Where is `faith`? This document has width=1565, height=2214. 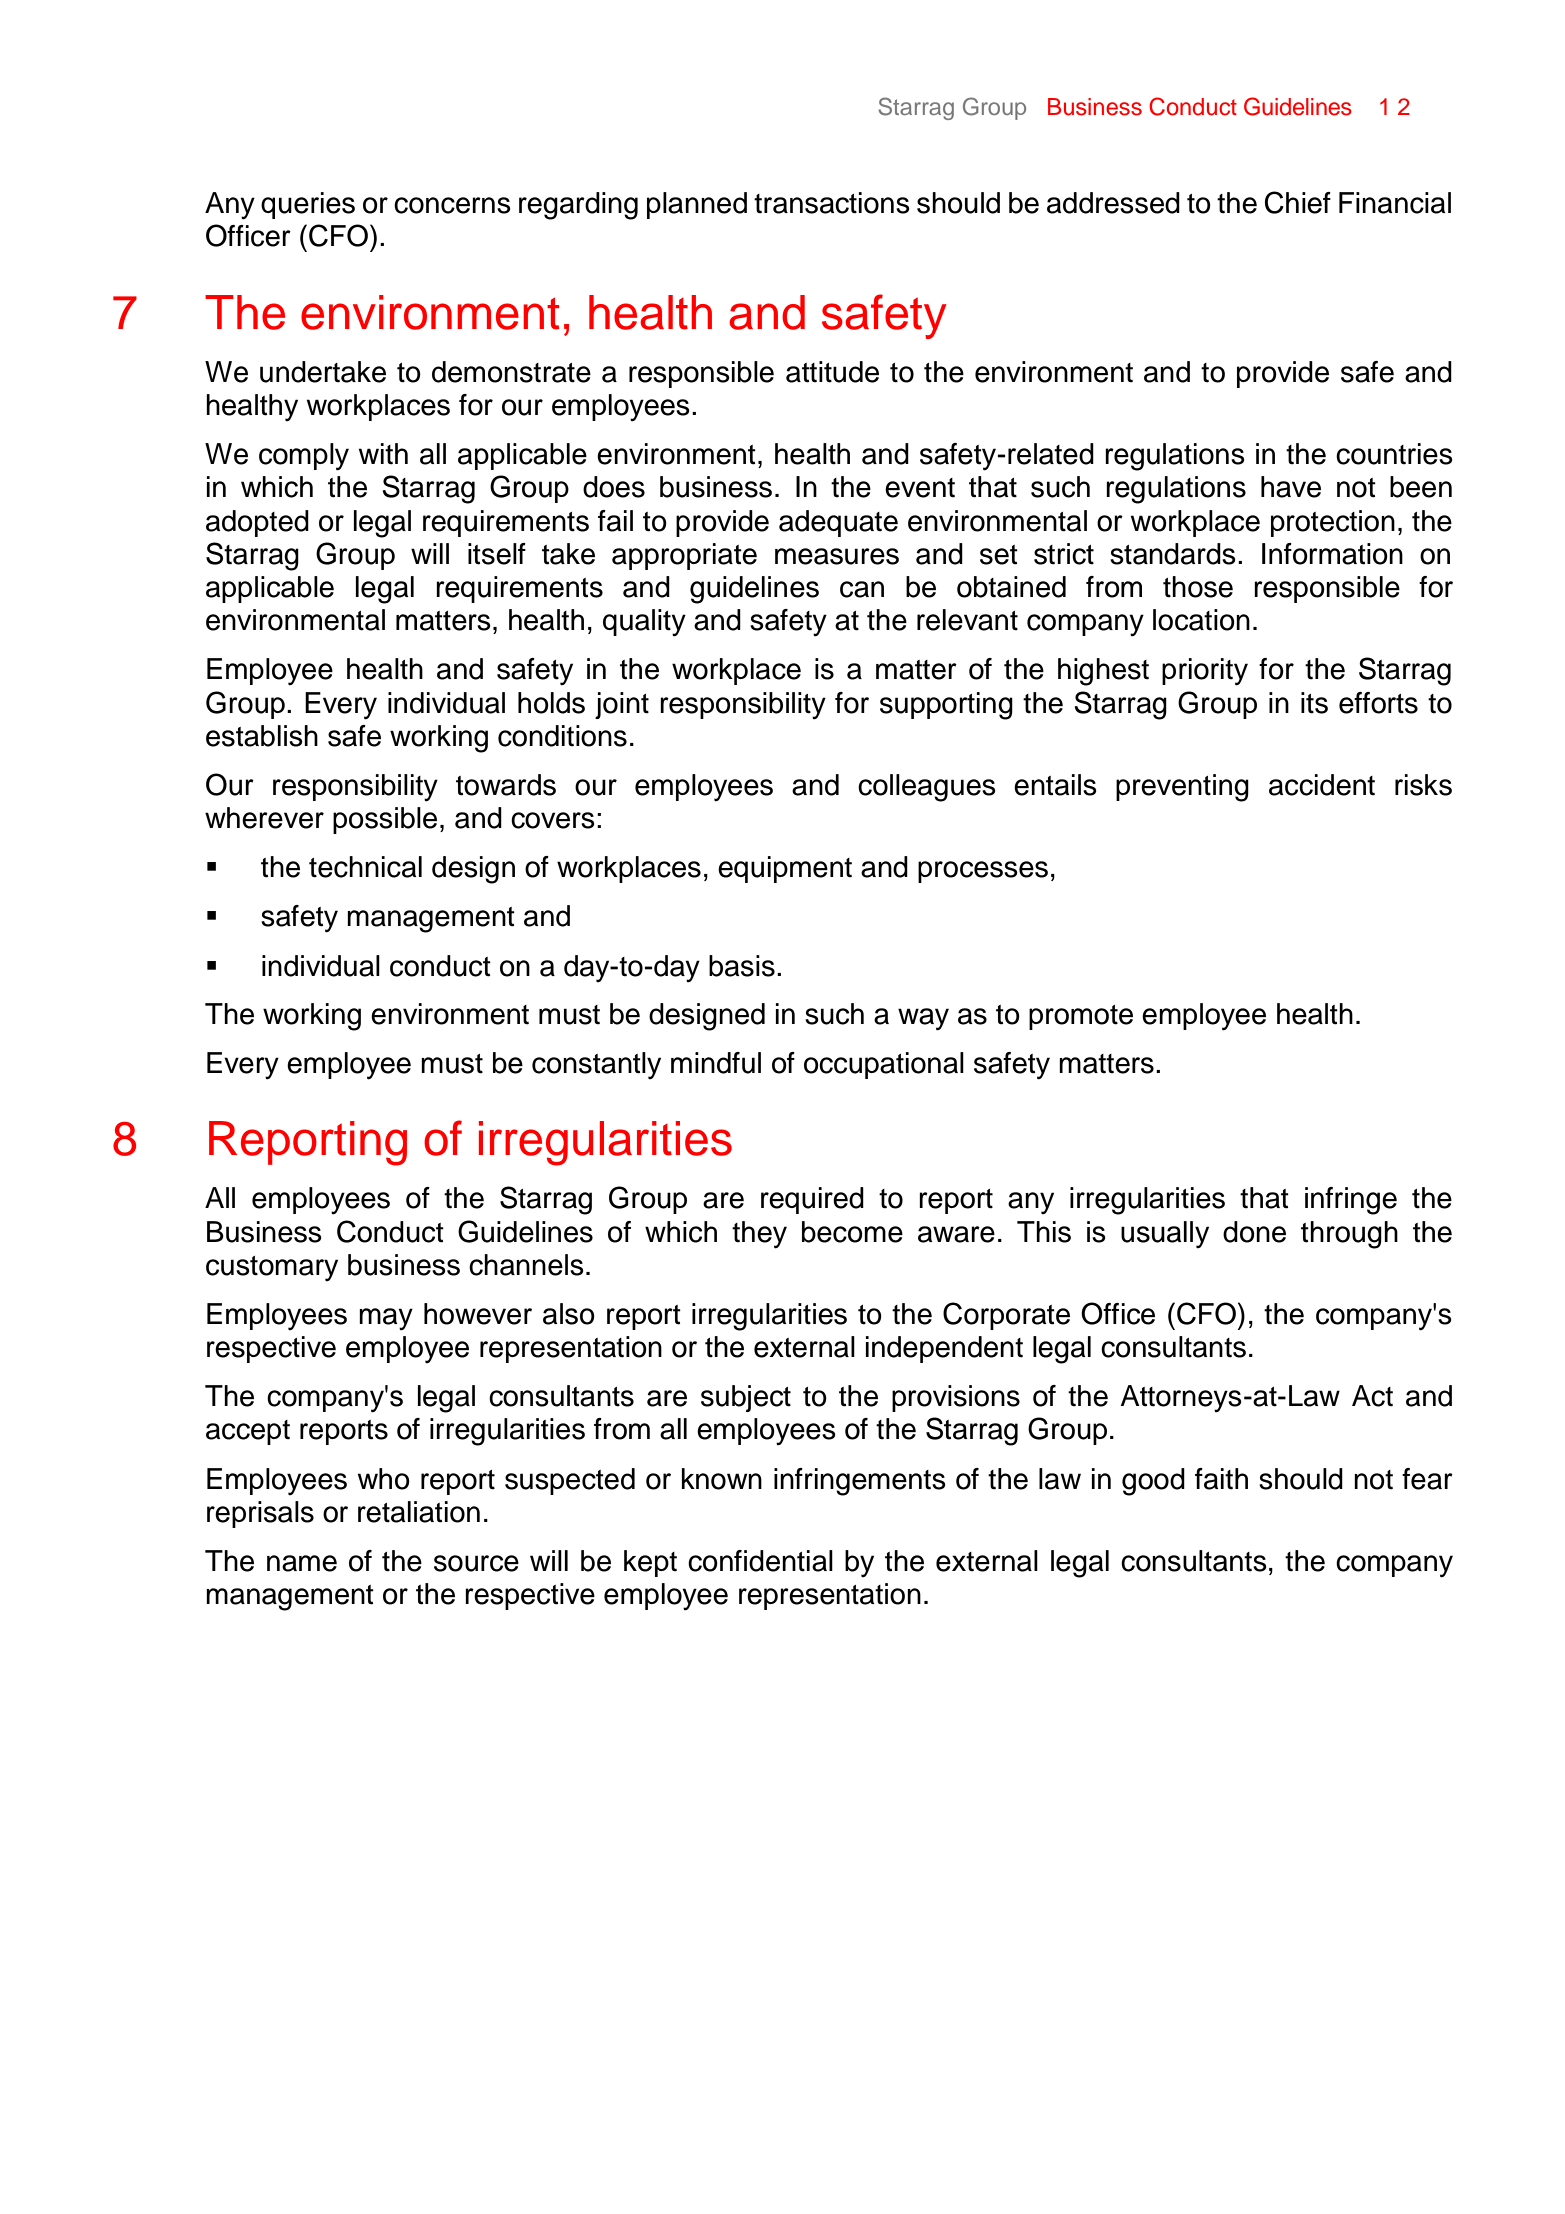 faith is located at coordinates (1221, 1479).
